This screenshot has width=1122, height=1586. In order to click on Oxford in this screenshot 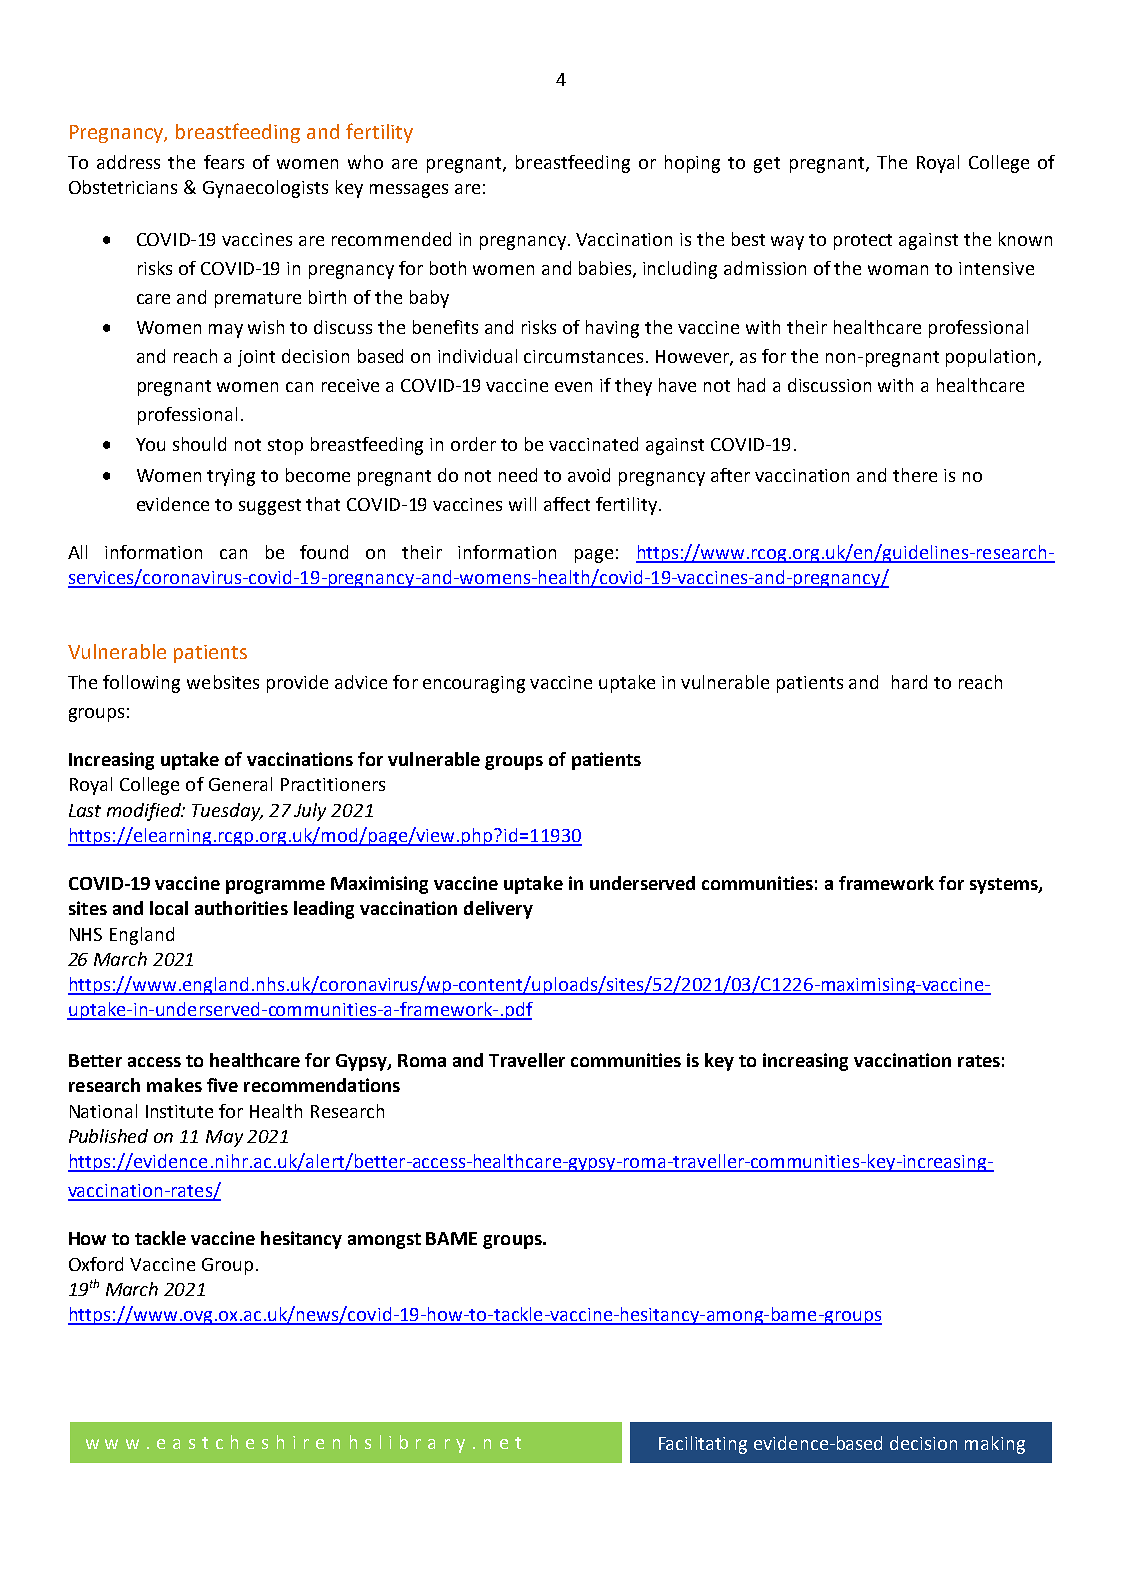, I will do `click(96, 1264)`.
